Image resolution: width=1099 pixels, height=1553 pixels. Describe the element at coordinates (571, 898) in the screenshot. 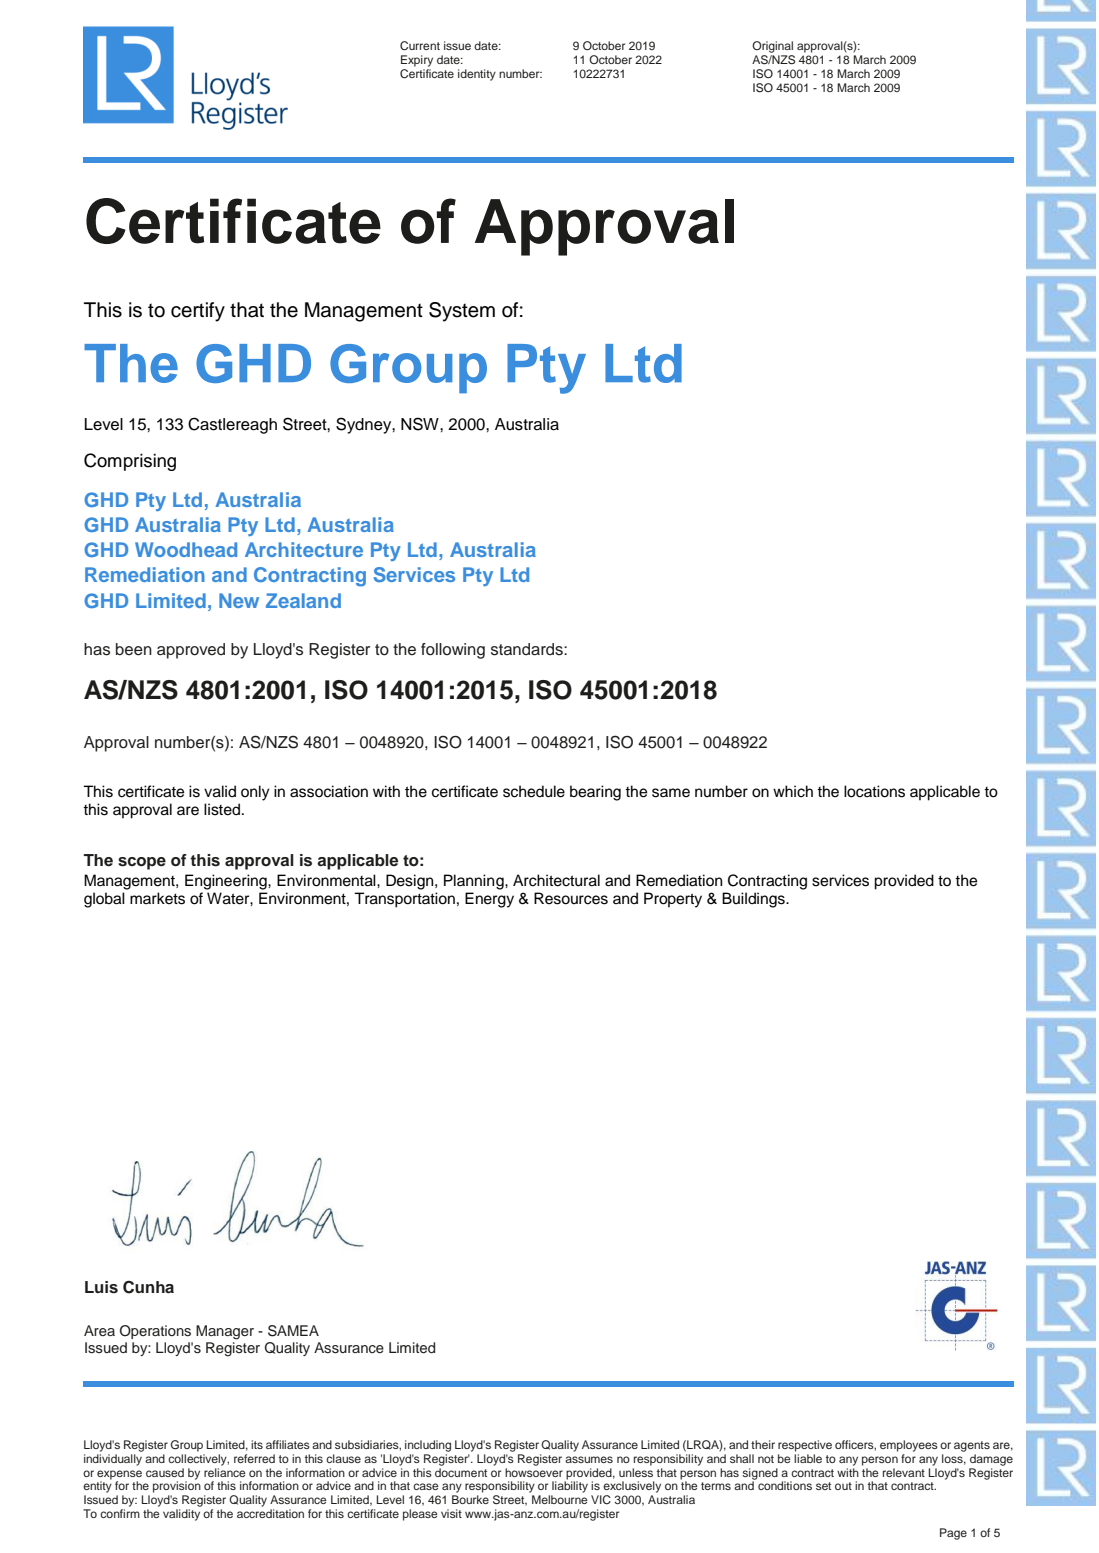

I see `Resources` at that location.
